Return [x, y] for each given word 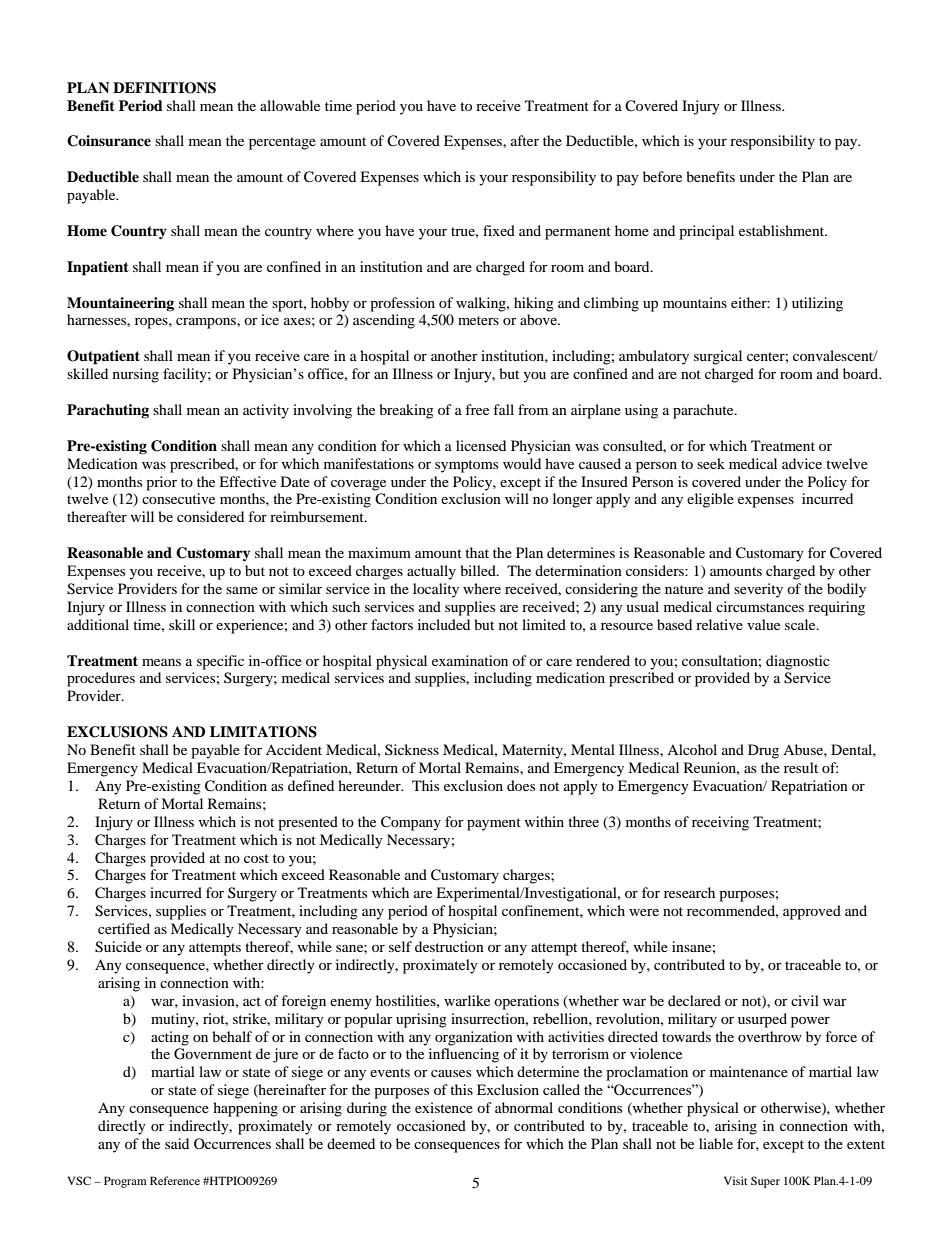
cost [256, 858]
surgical [718, 357]
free [477, 409]
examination [470, 660]
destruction [449, 946]
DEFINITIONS [164, 88]
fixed [499, 230]
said [177, 1143]
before [662, 176]
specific [220, 662]
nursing [136, 375]
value [763, 624]
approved [812, 912]
